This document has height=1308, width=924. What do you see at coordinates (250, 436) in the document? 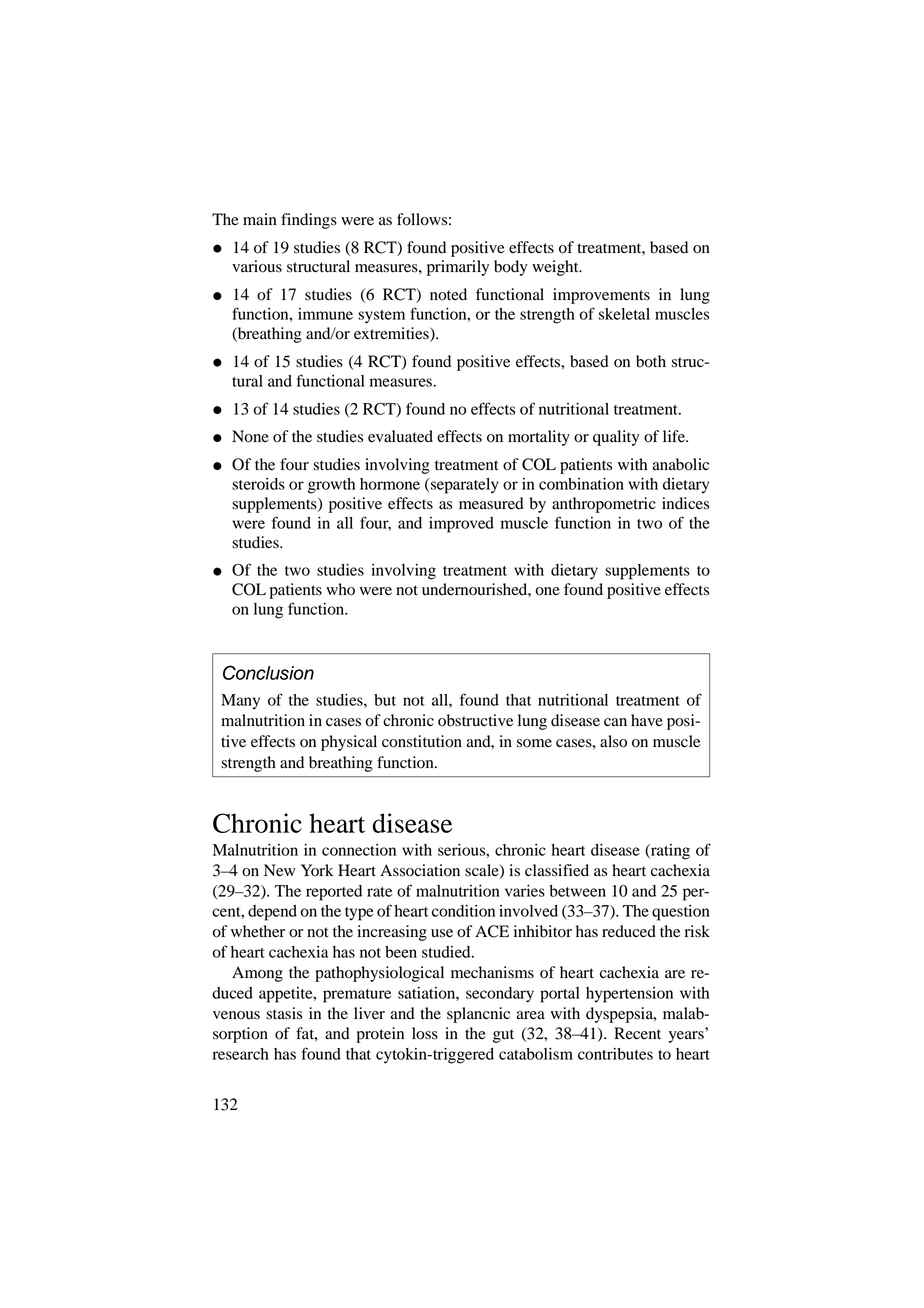
I see `None` at bounding box center [250, 436].
